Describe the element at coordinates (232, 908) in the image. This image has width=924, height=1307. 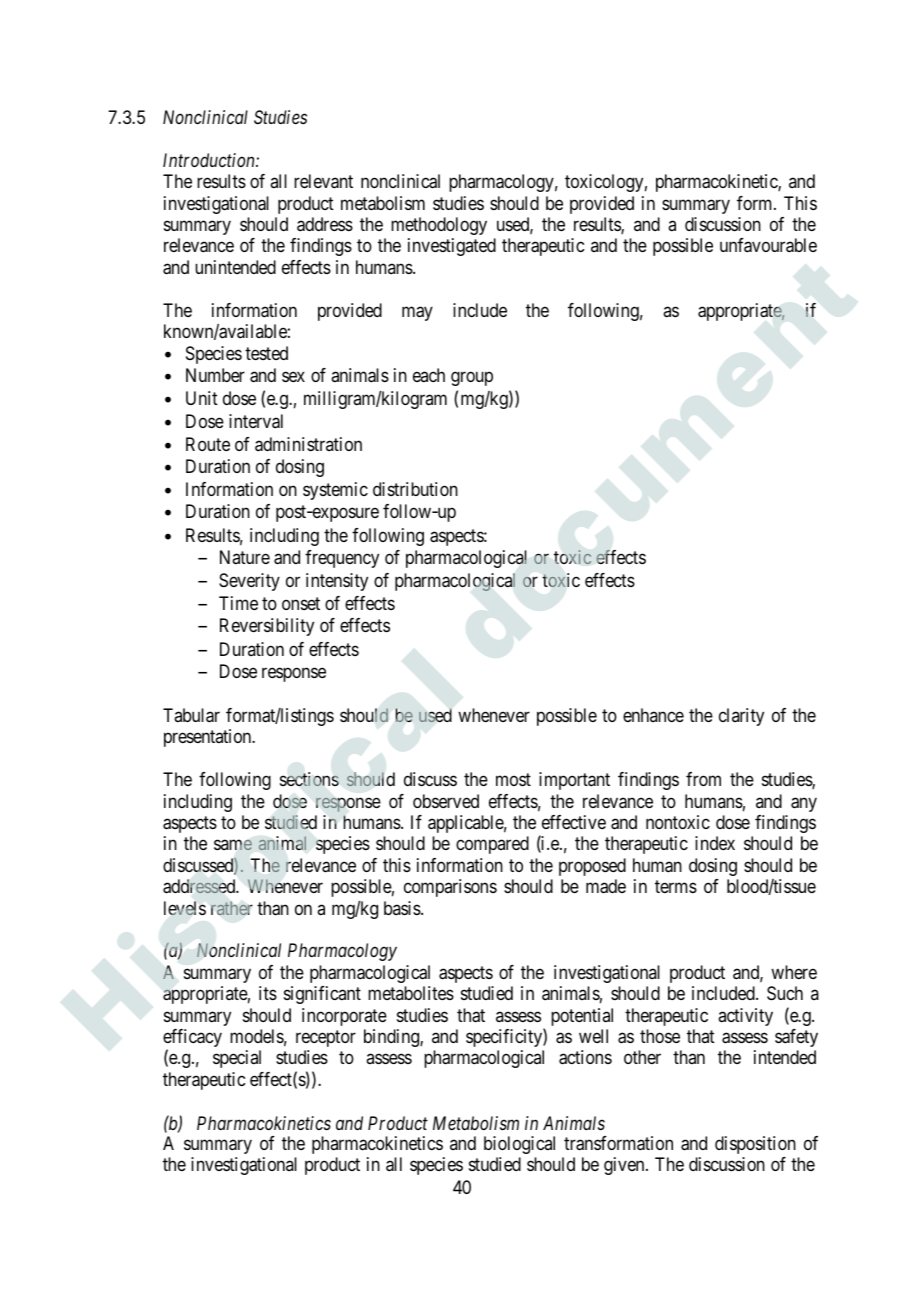
I see `rather` at that location.
